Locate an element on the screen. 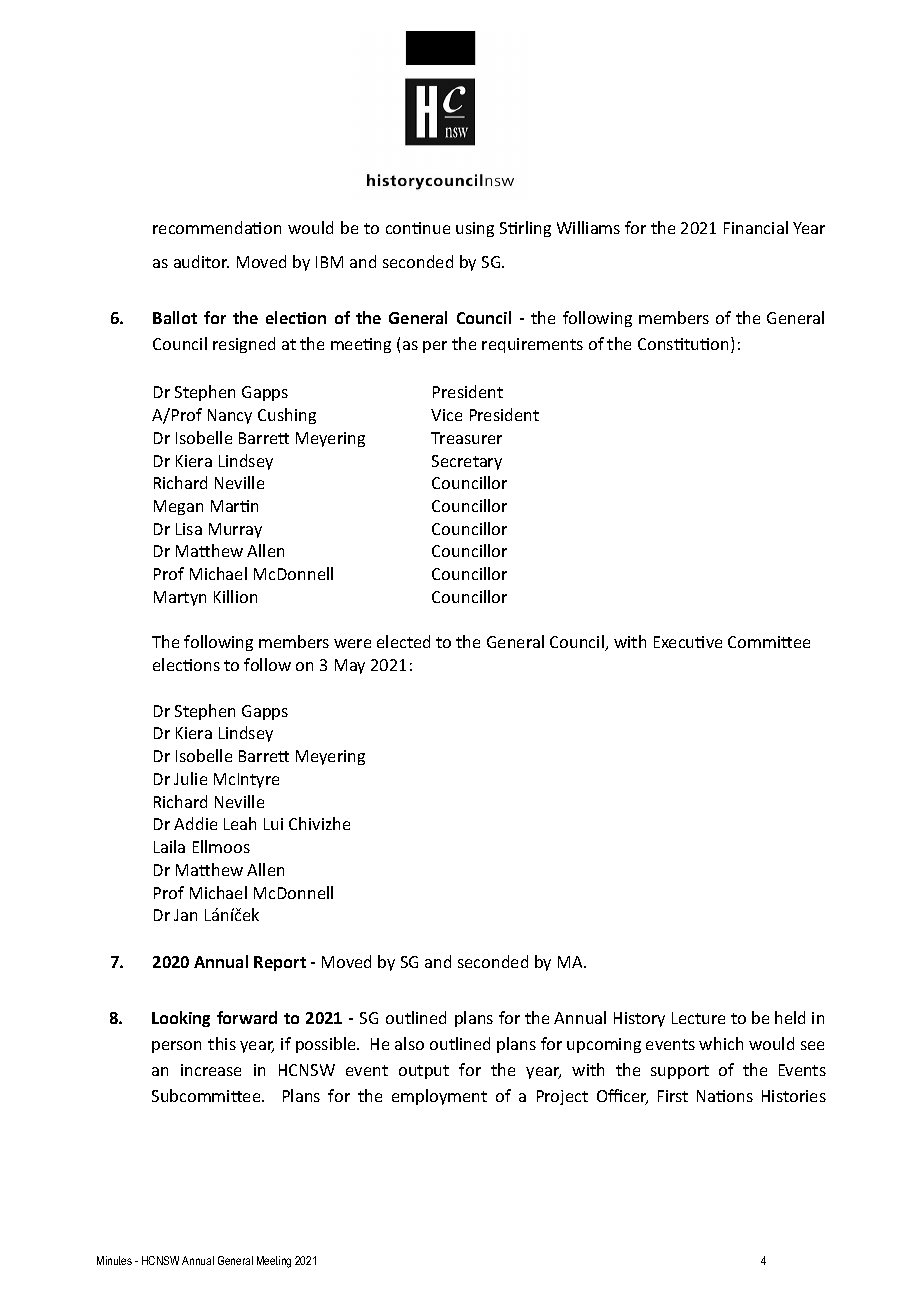 The width and height of the screenshot is (924, 1310). auditor is located at coordinates (201, 261).
